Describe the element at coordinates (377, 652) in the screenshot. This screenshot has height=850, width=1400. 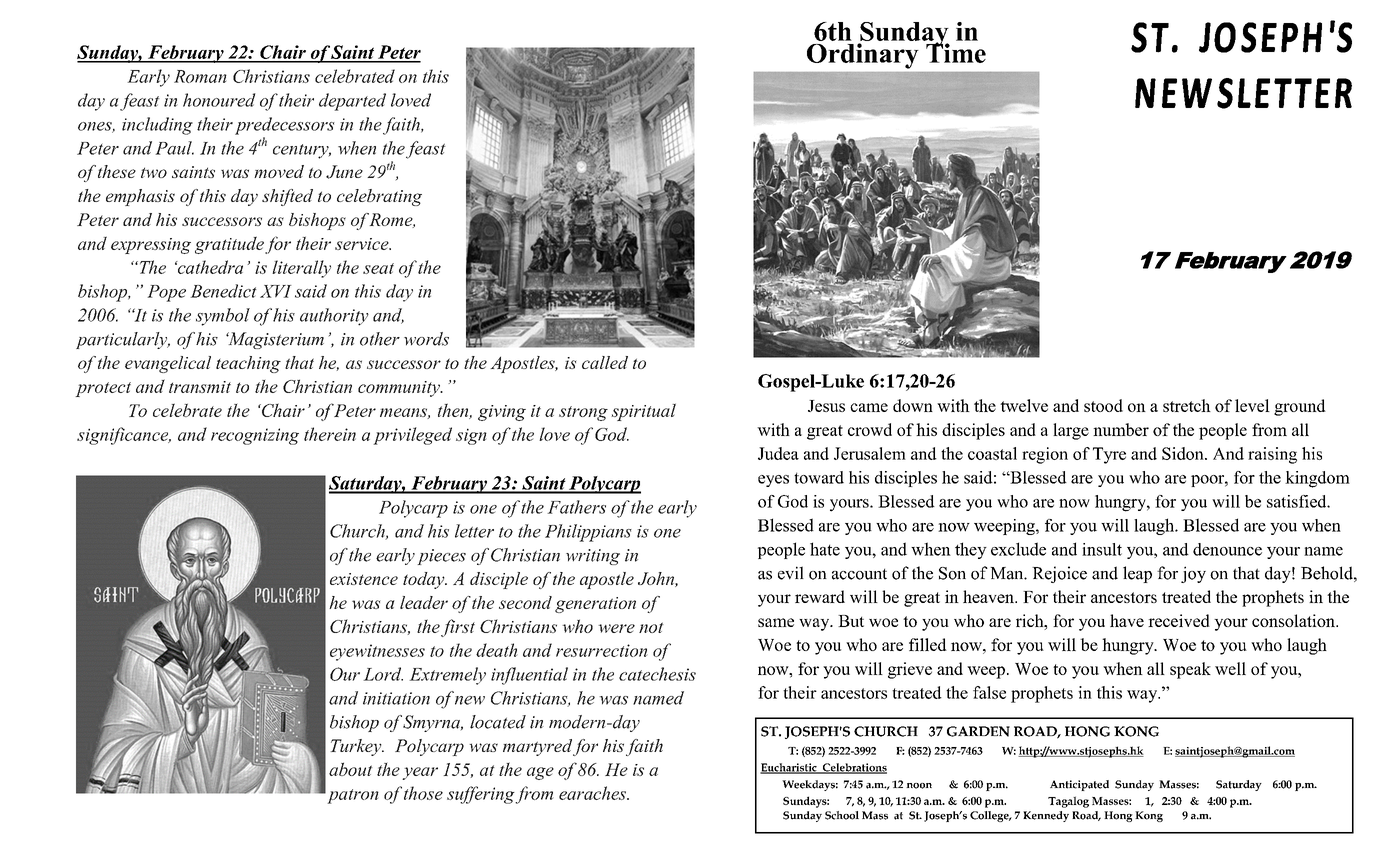
I see `eyewitnesses` at that location.
